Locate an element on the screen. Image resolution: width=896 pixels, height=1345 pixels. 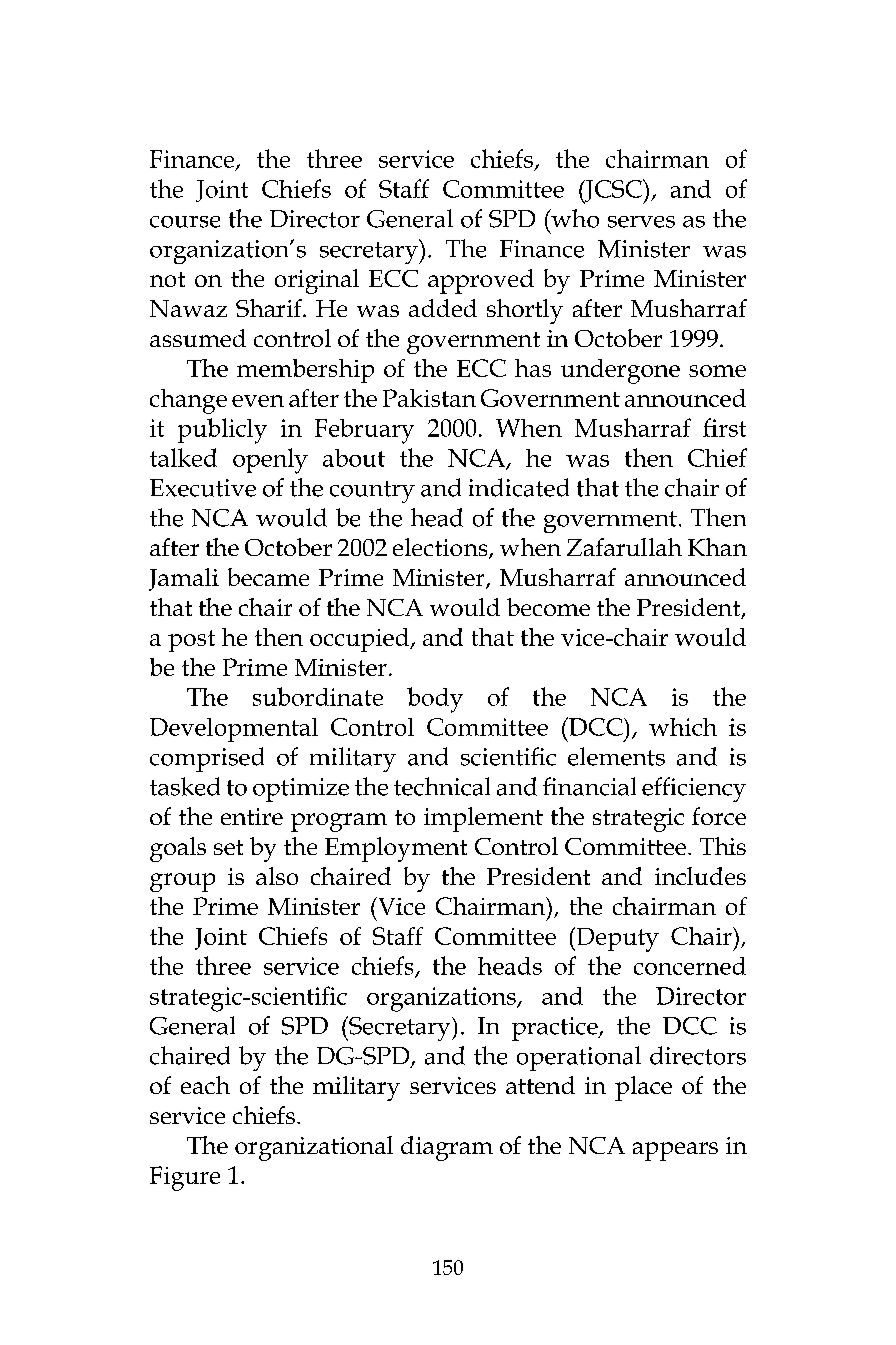
appears is located at coordinates (675, 1151).
